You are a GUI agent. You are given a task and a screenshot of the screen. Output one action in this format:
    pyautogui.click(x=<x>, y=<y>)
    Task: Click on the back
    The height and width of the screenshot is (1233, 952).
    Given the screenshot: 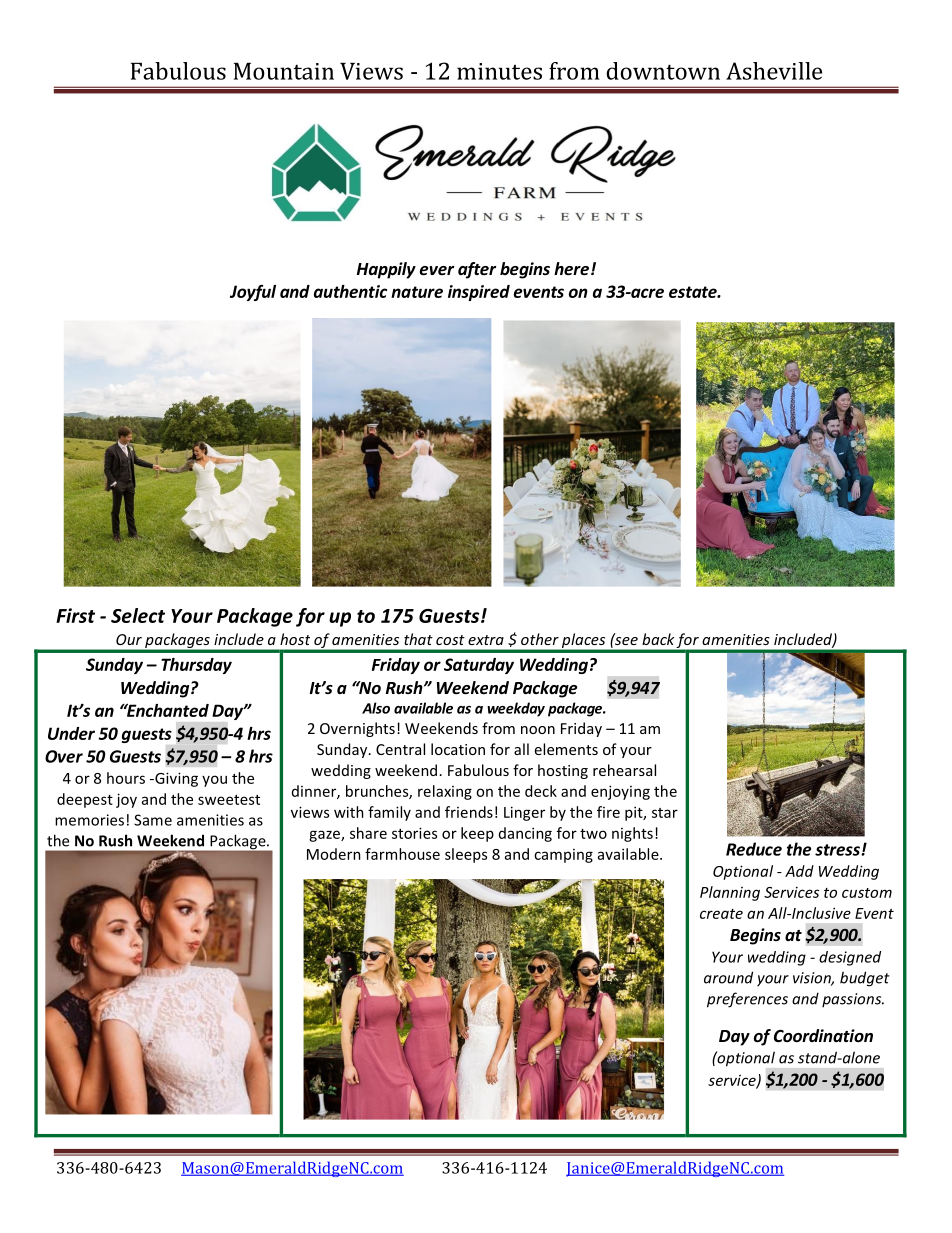 What is the action you would take?
    pyautogui.click(x=658, y=639)
